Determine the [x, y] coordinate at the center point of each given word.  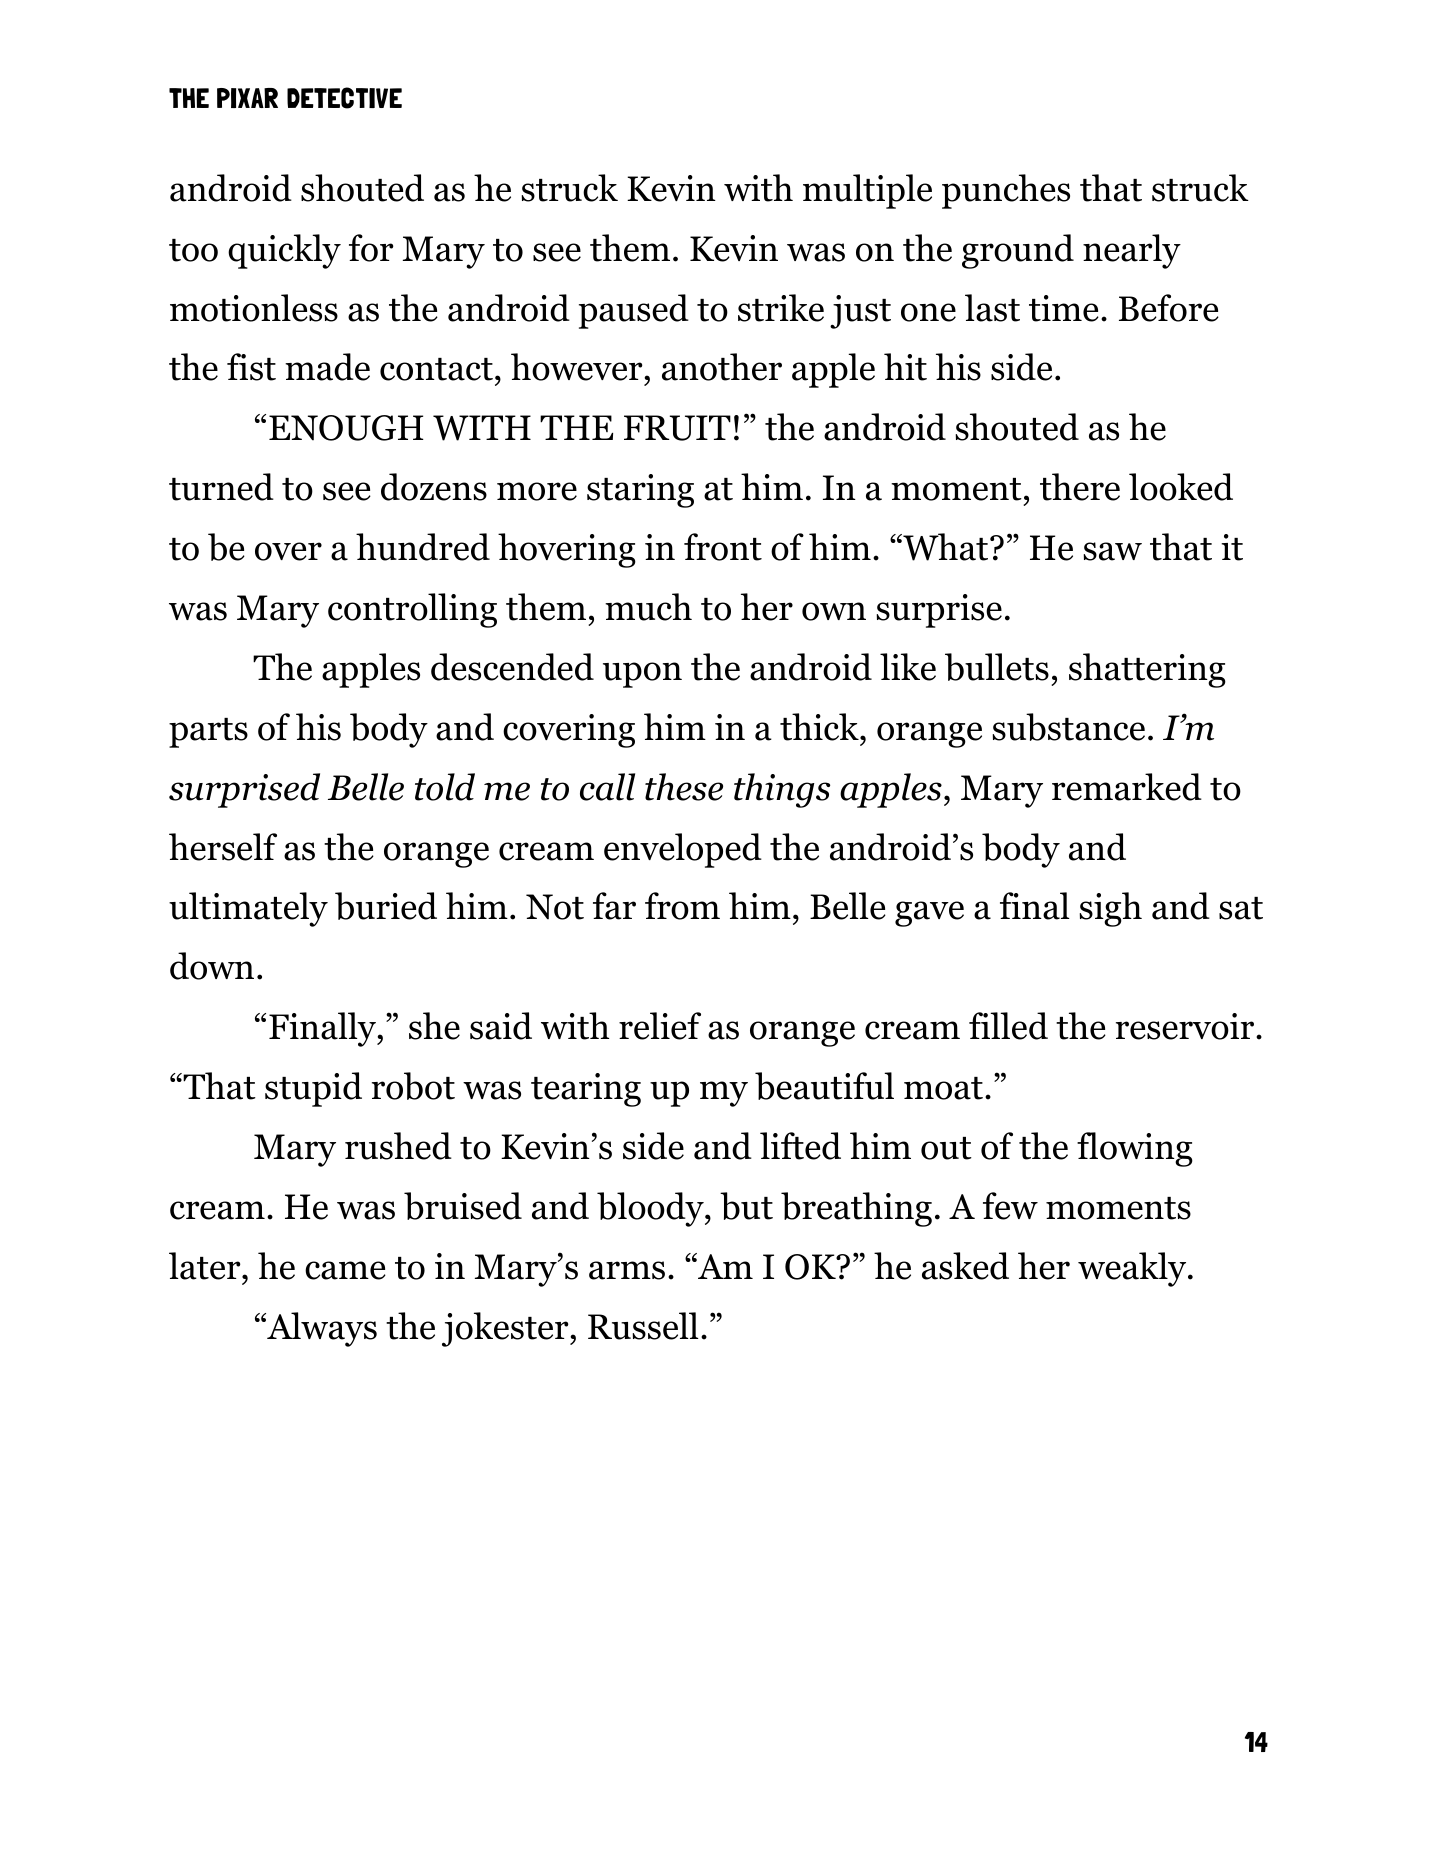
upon [642, 675]
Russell [643, 1326]
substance [1068, 727]
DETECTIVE [344, 98]
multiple [867, 191]
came [345, 1270]
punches [1006, 191]
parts [208, 733]
